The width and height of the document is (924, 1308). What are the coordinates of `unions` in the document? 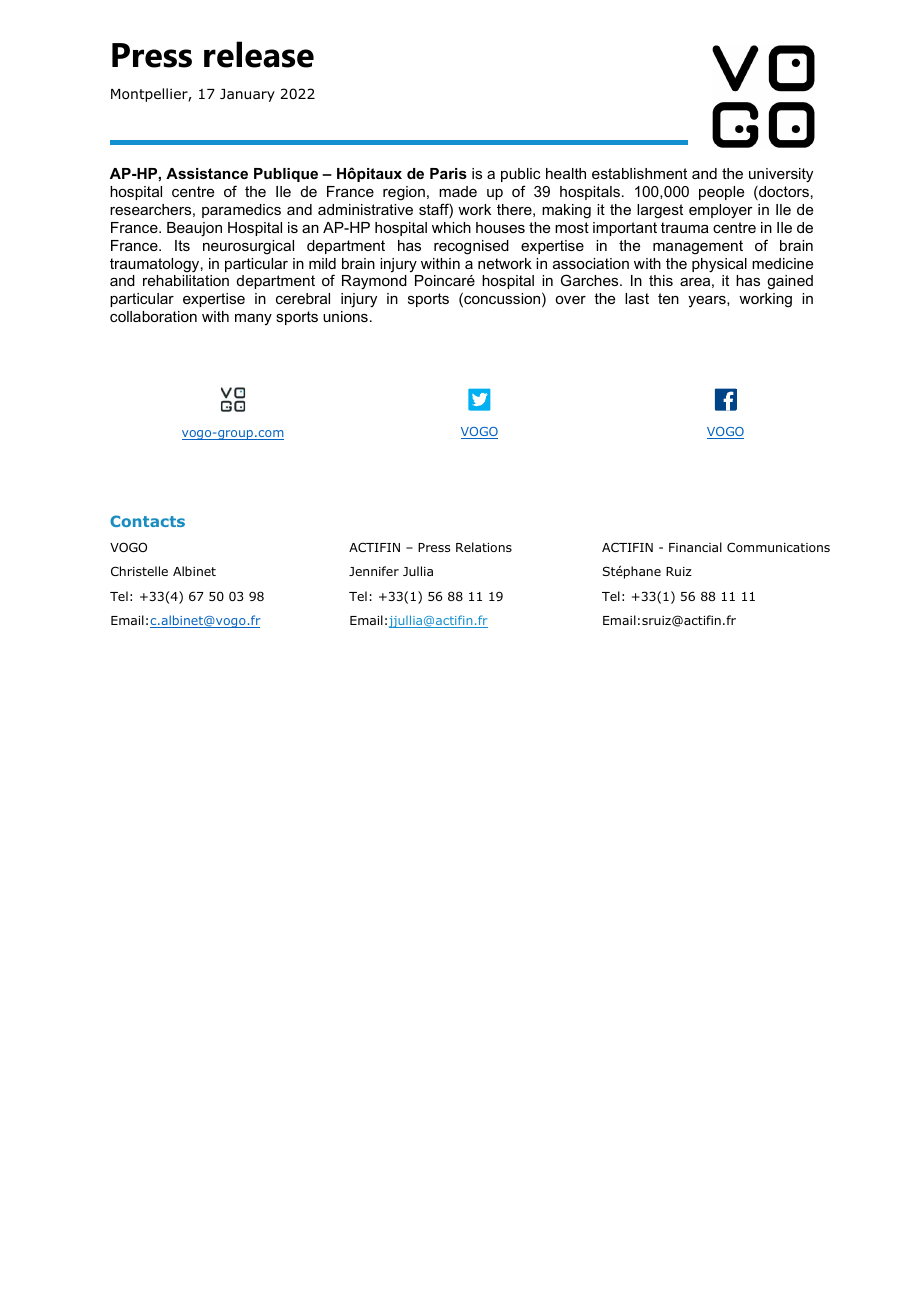 It's located at (345, 316).
